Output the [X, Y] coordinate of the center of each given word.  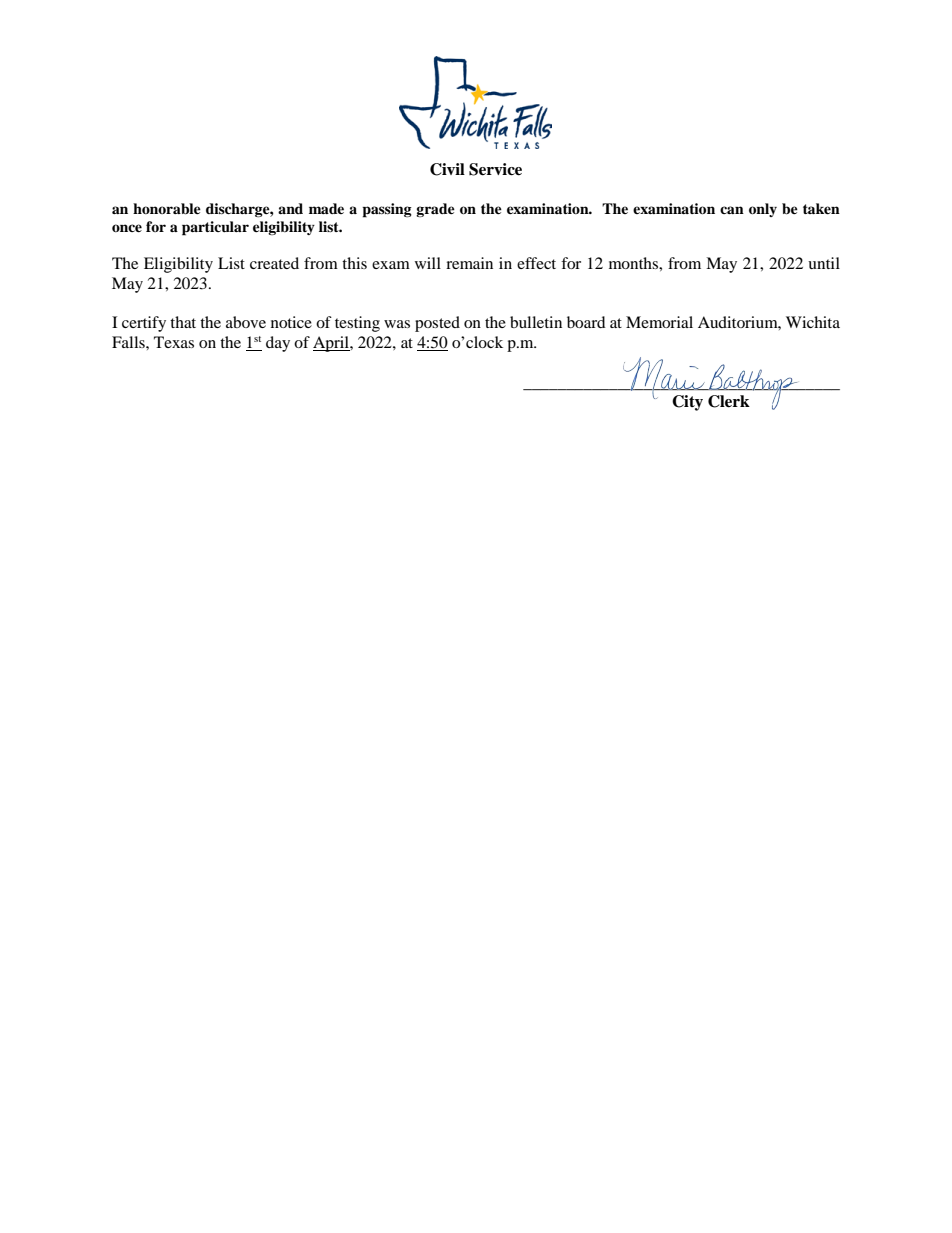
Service [495, 169]
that [183, 322]
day [278, 344]
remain [469, 263]
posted [437, 324]
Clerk [729, 401]
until [824, 263]
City [687, 403]
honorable [167, 209]
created [274, 263]
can [732, 210]
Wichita [813, 322]
